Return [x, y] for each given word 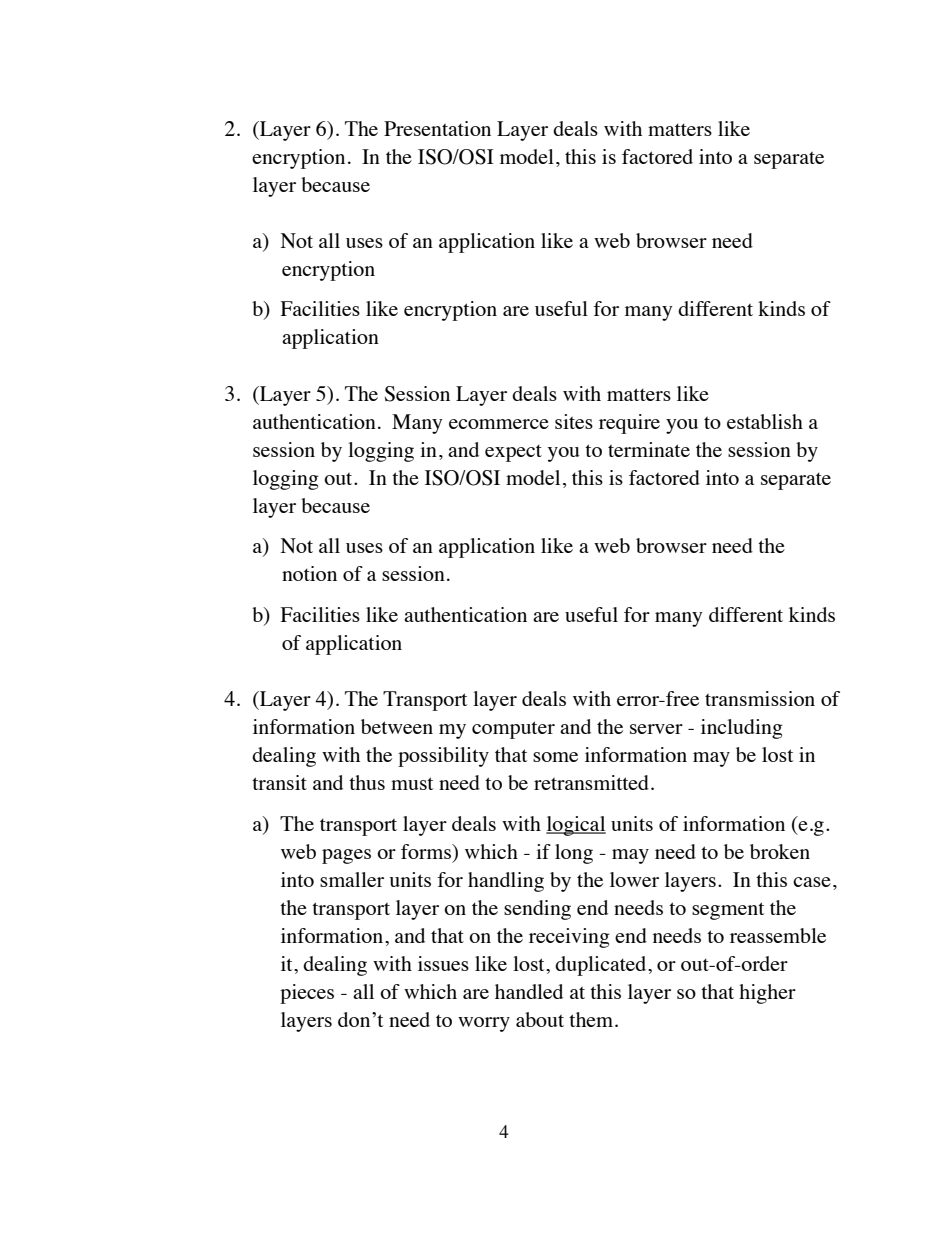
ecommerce [499, 424]
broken [780, 851]
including [742, 729]
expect [513, 453]
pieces [307, 994]
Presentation [437, 128]
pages [346, 856]
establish [765, 421]
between [397, 726]
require [629, 424]
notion [309, 573]
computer [513, 730]
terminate [649, 449]
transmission [760, 698]
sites [574, 421]
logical [576, 826]
